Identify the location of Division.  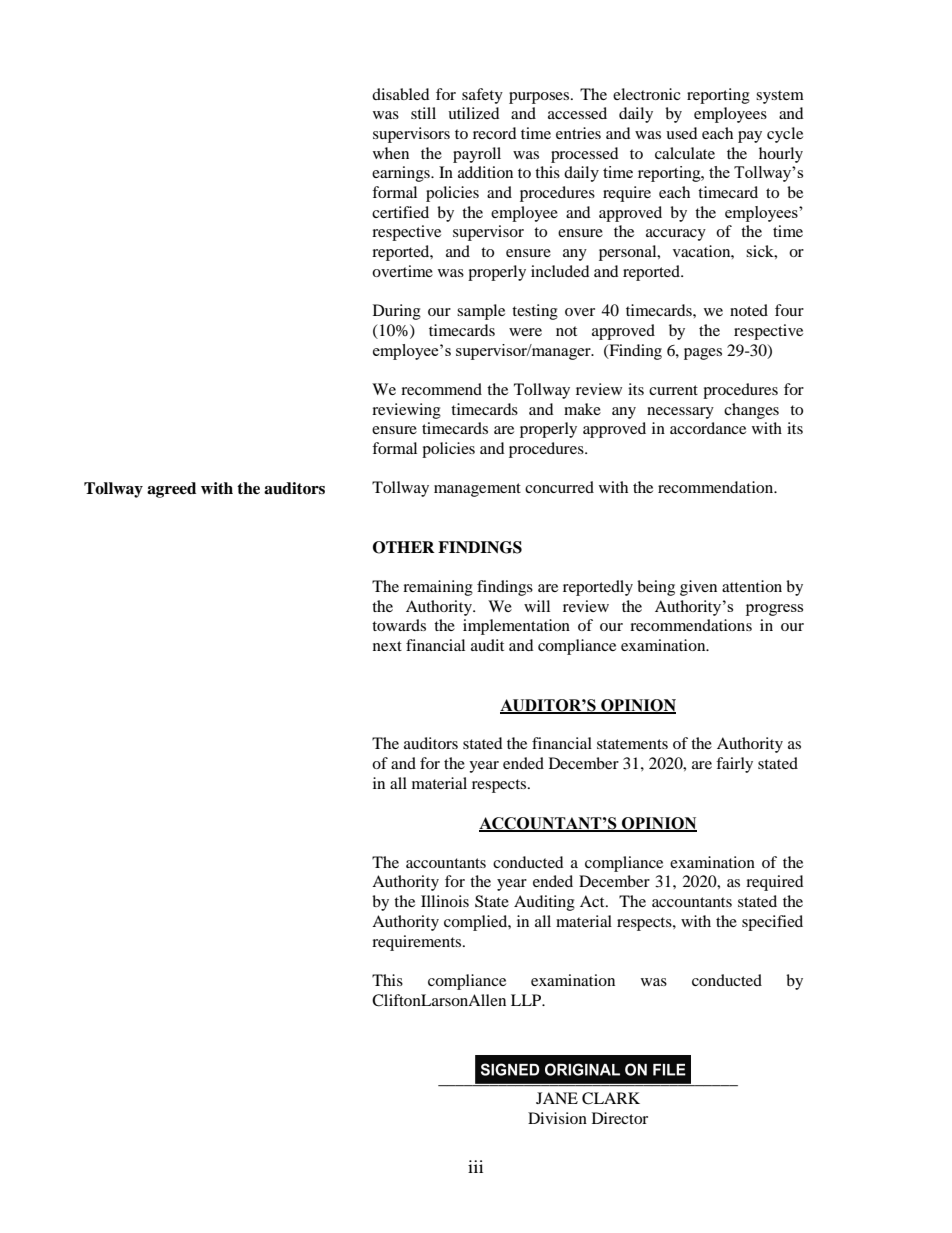
(557, 1118).
